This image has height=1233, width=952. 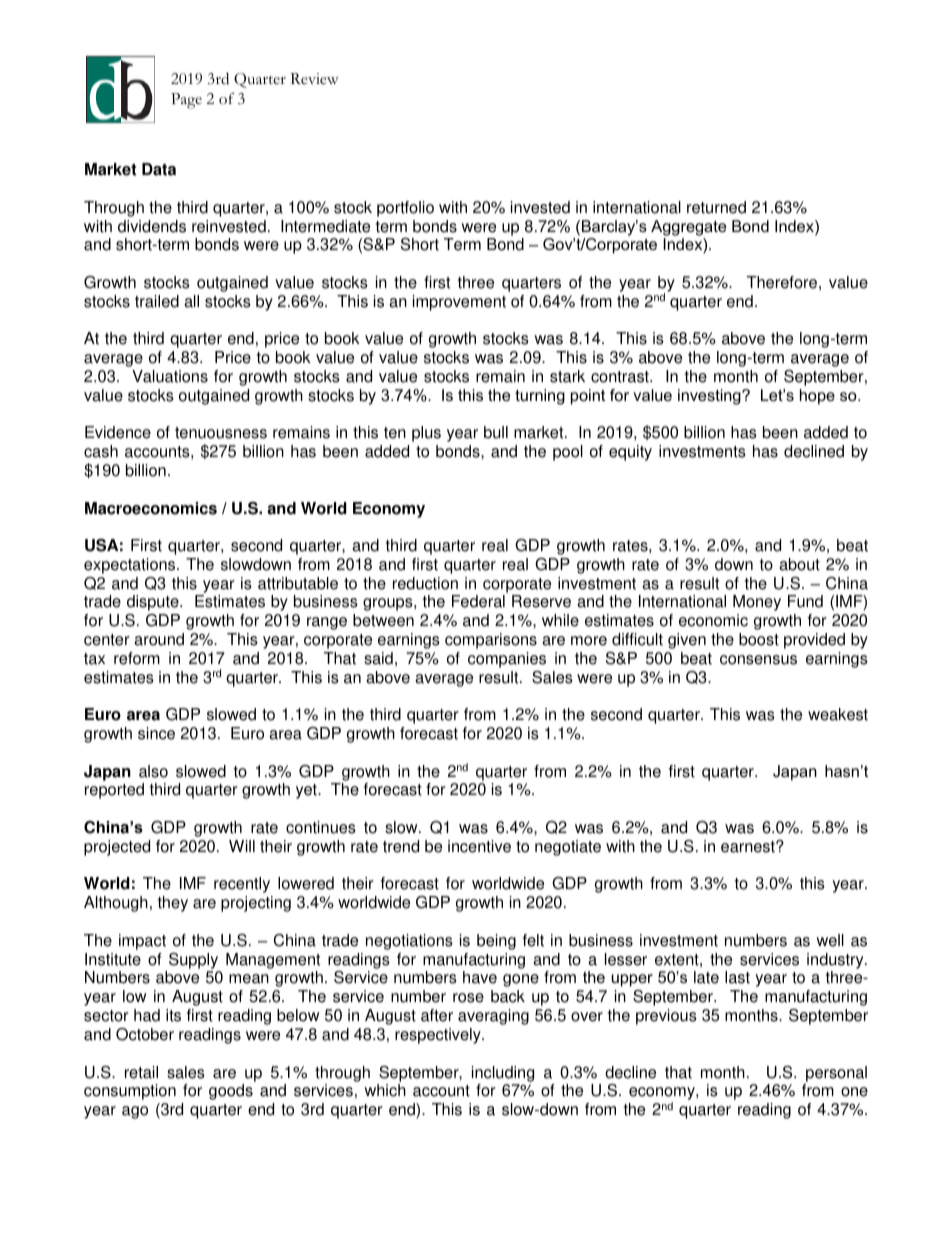 I want to click on improvement, so click(x=459, y=303).
